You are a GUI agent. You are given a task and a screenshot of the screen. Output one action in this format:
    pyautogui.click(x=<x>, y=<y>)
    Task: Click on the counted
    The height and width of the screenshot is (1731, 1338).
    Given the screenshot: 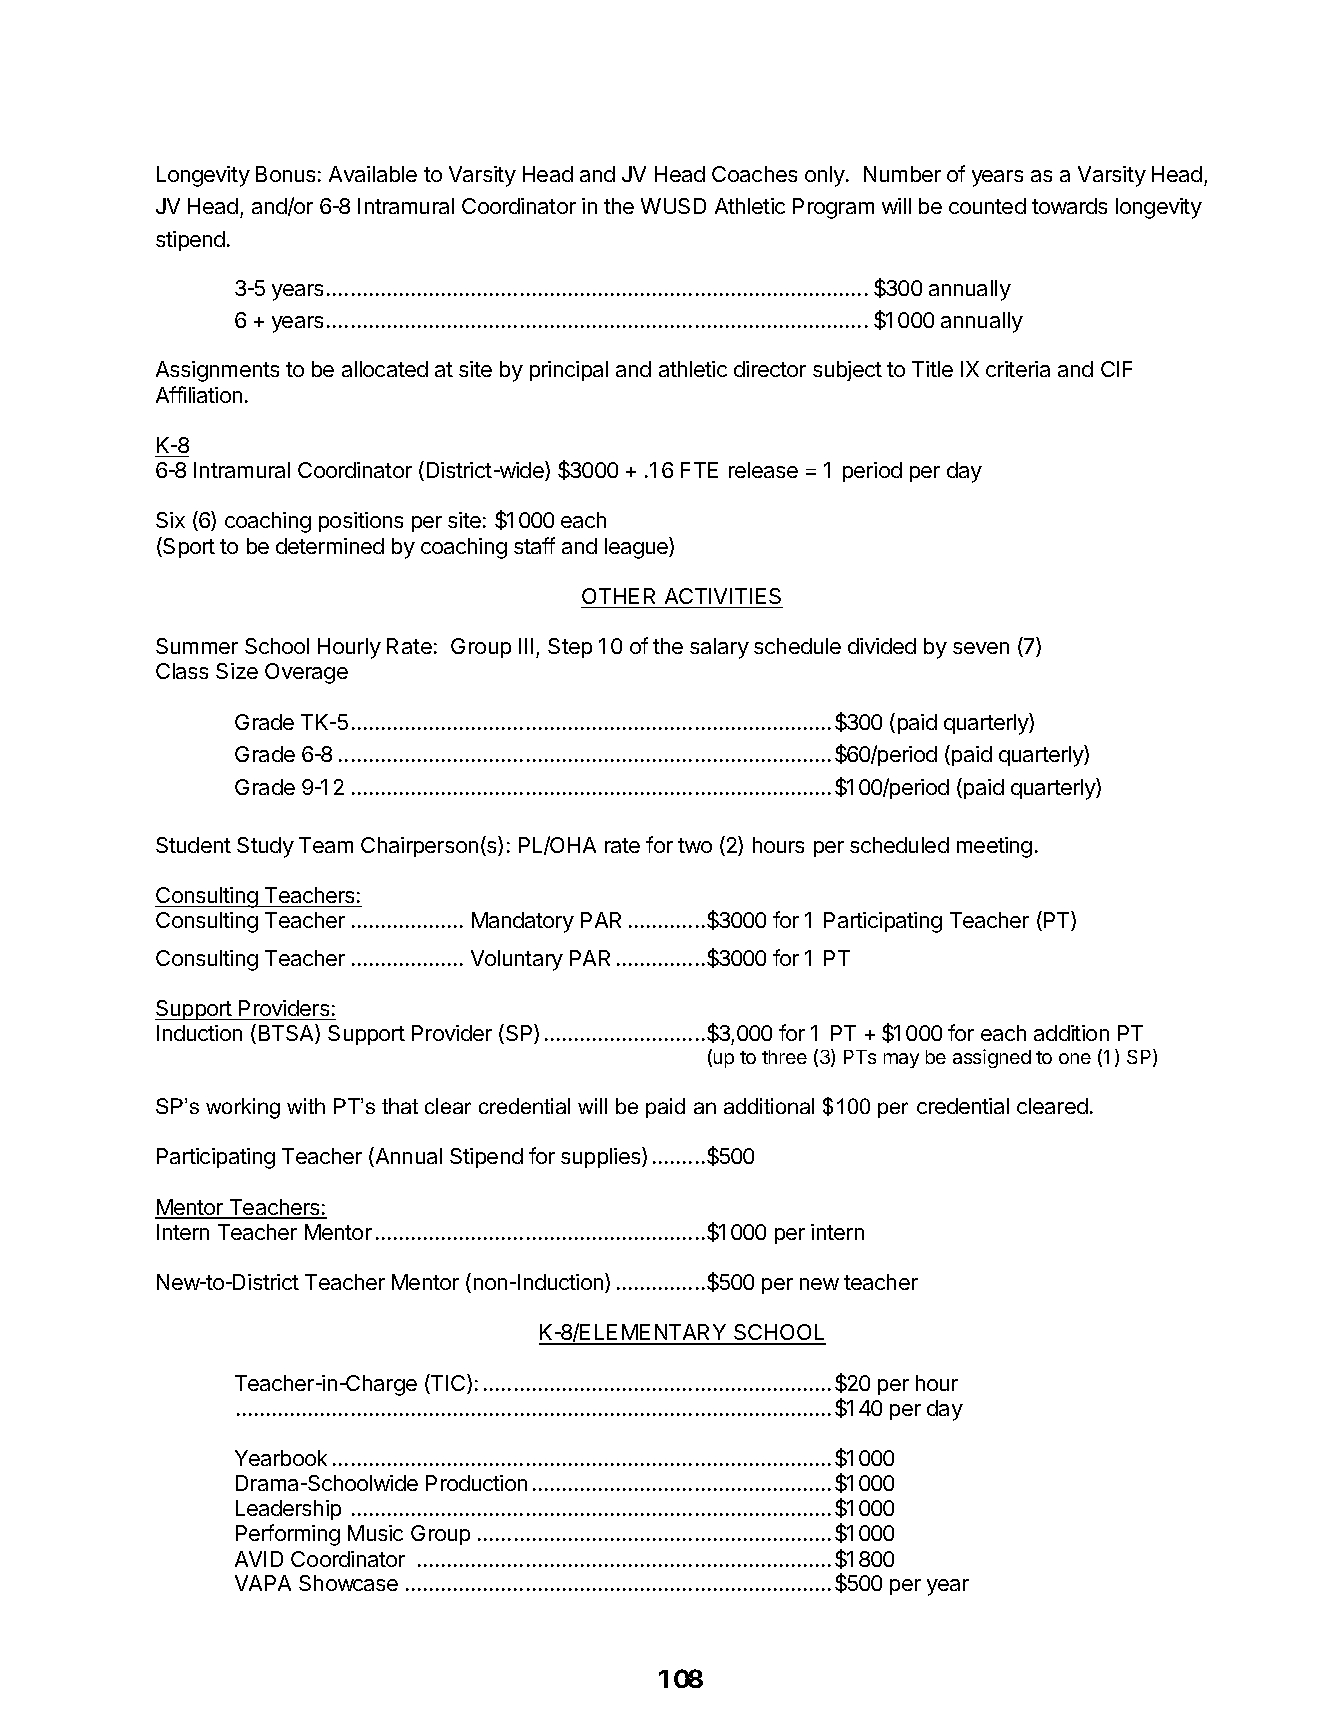 What is the action you would take?
    pyautogui.click(x=987, y=206)
